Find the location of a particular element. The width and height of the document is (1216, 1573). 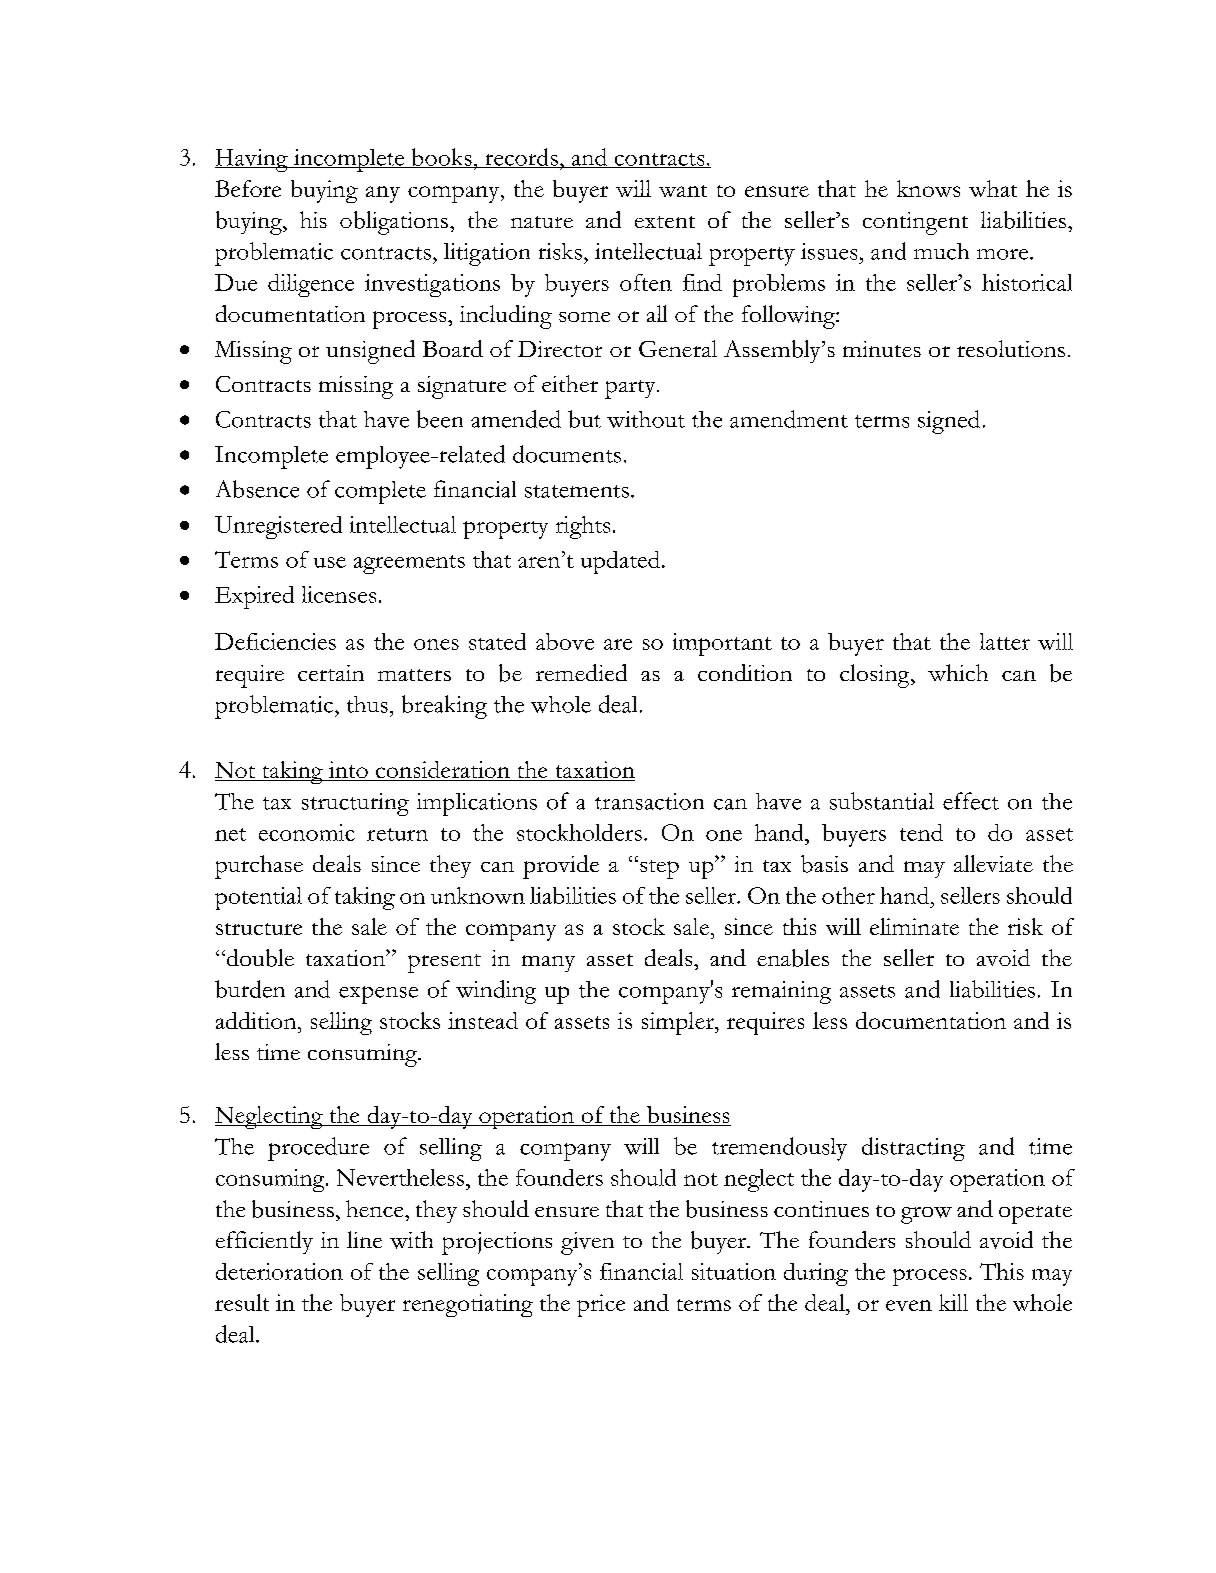

Before is located at coordinates (248, 188).
